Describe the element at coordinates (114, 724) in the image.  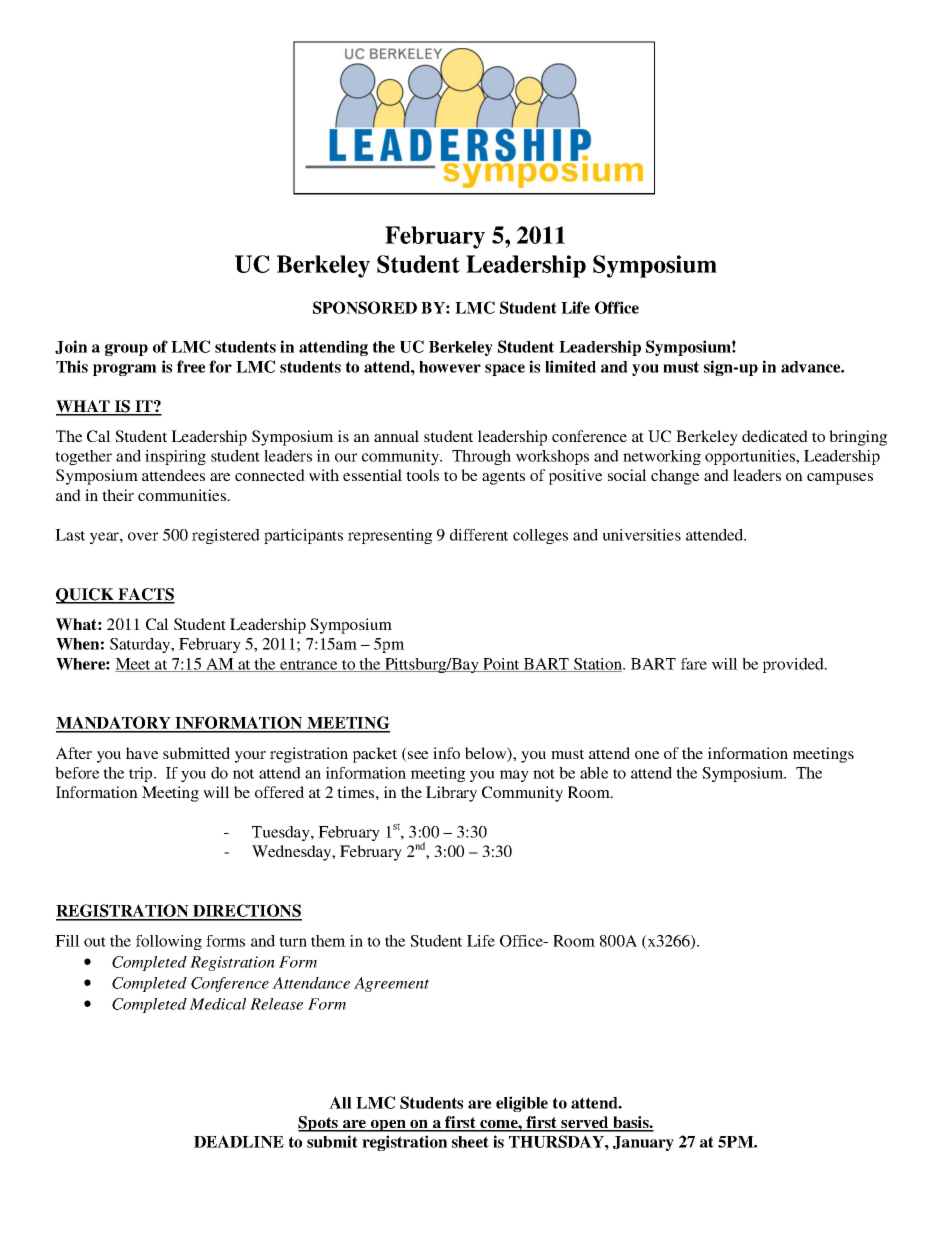
I see `MANDATORY` at that location.
